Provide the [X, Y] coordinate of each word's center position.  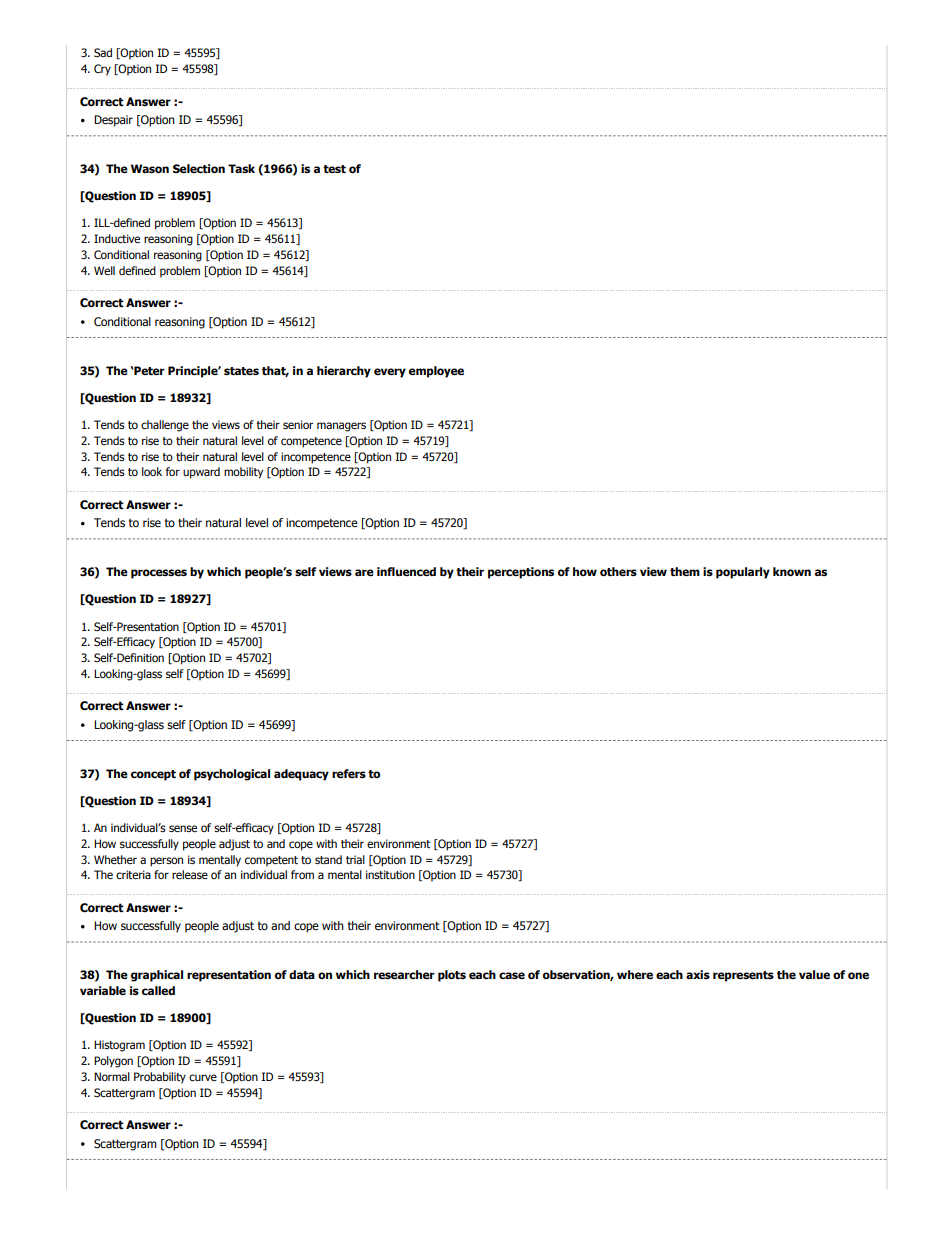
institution [390, 874]
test [334, 169]
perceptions [521, 573]
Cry [102, 70]
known [792, 571]
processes [159, 574]
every [390, 373]
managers [341, 427]
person [166, 862]
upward [201, 473]
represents [743, 976]
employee [436, 372]
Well [104, 270]
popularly [743, 573]
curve [203, 1077]
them [685, 571]
